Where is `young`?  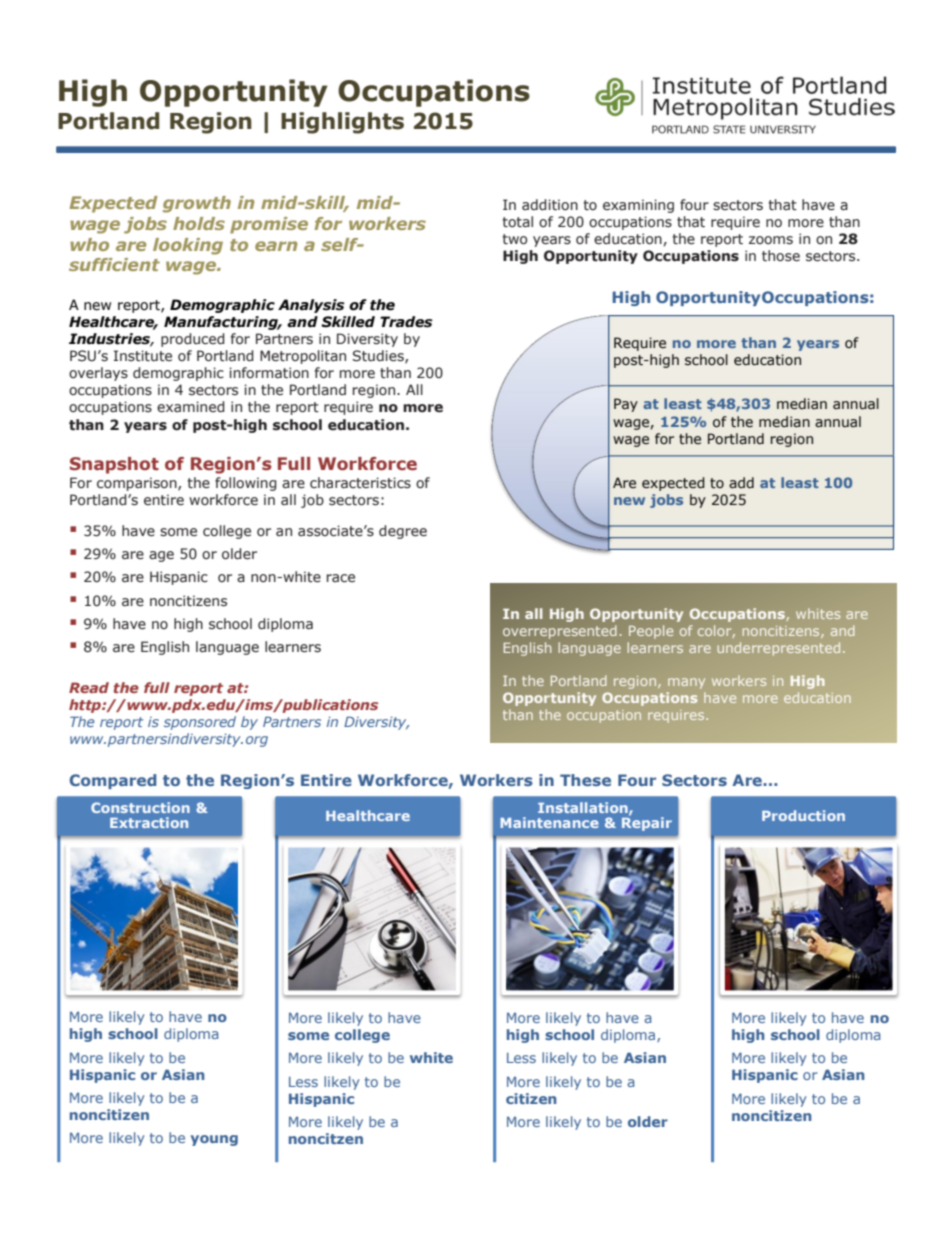
young is located at coordinates (214, 1140).
